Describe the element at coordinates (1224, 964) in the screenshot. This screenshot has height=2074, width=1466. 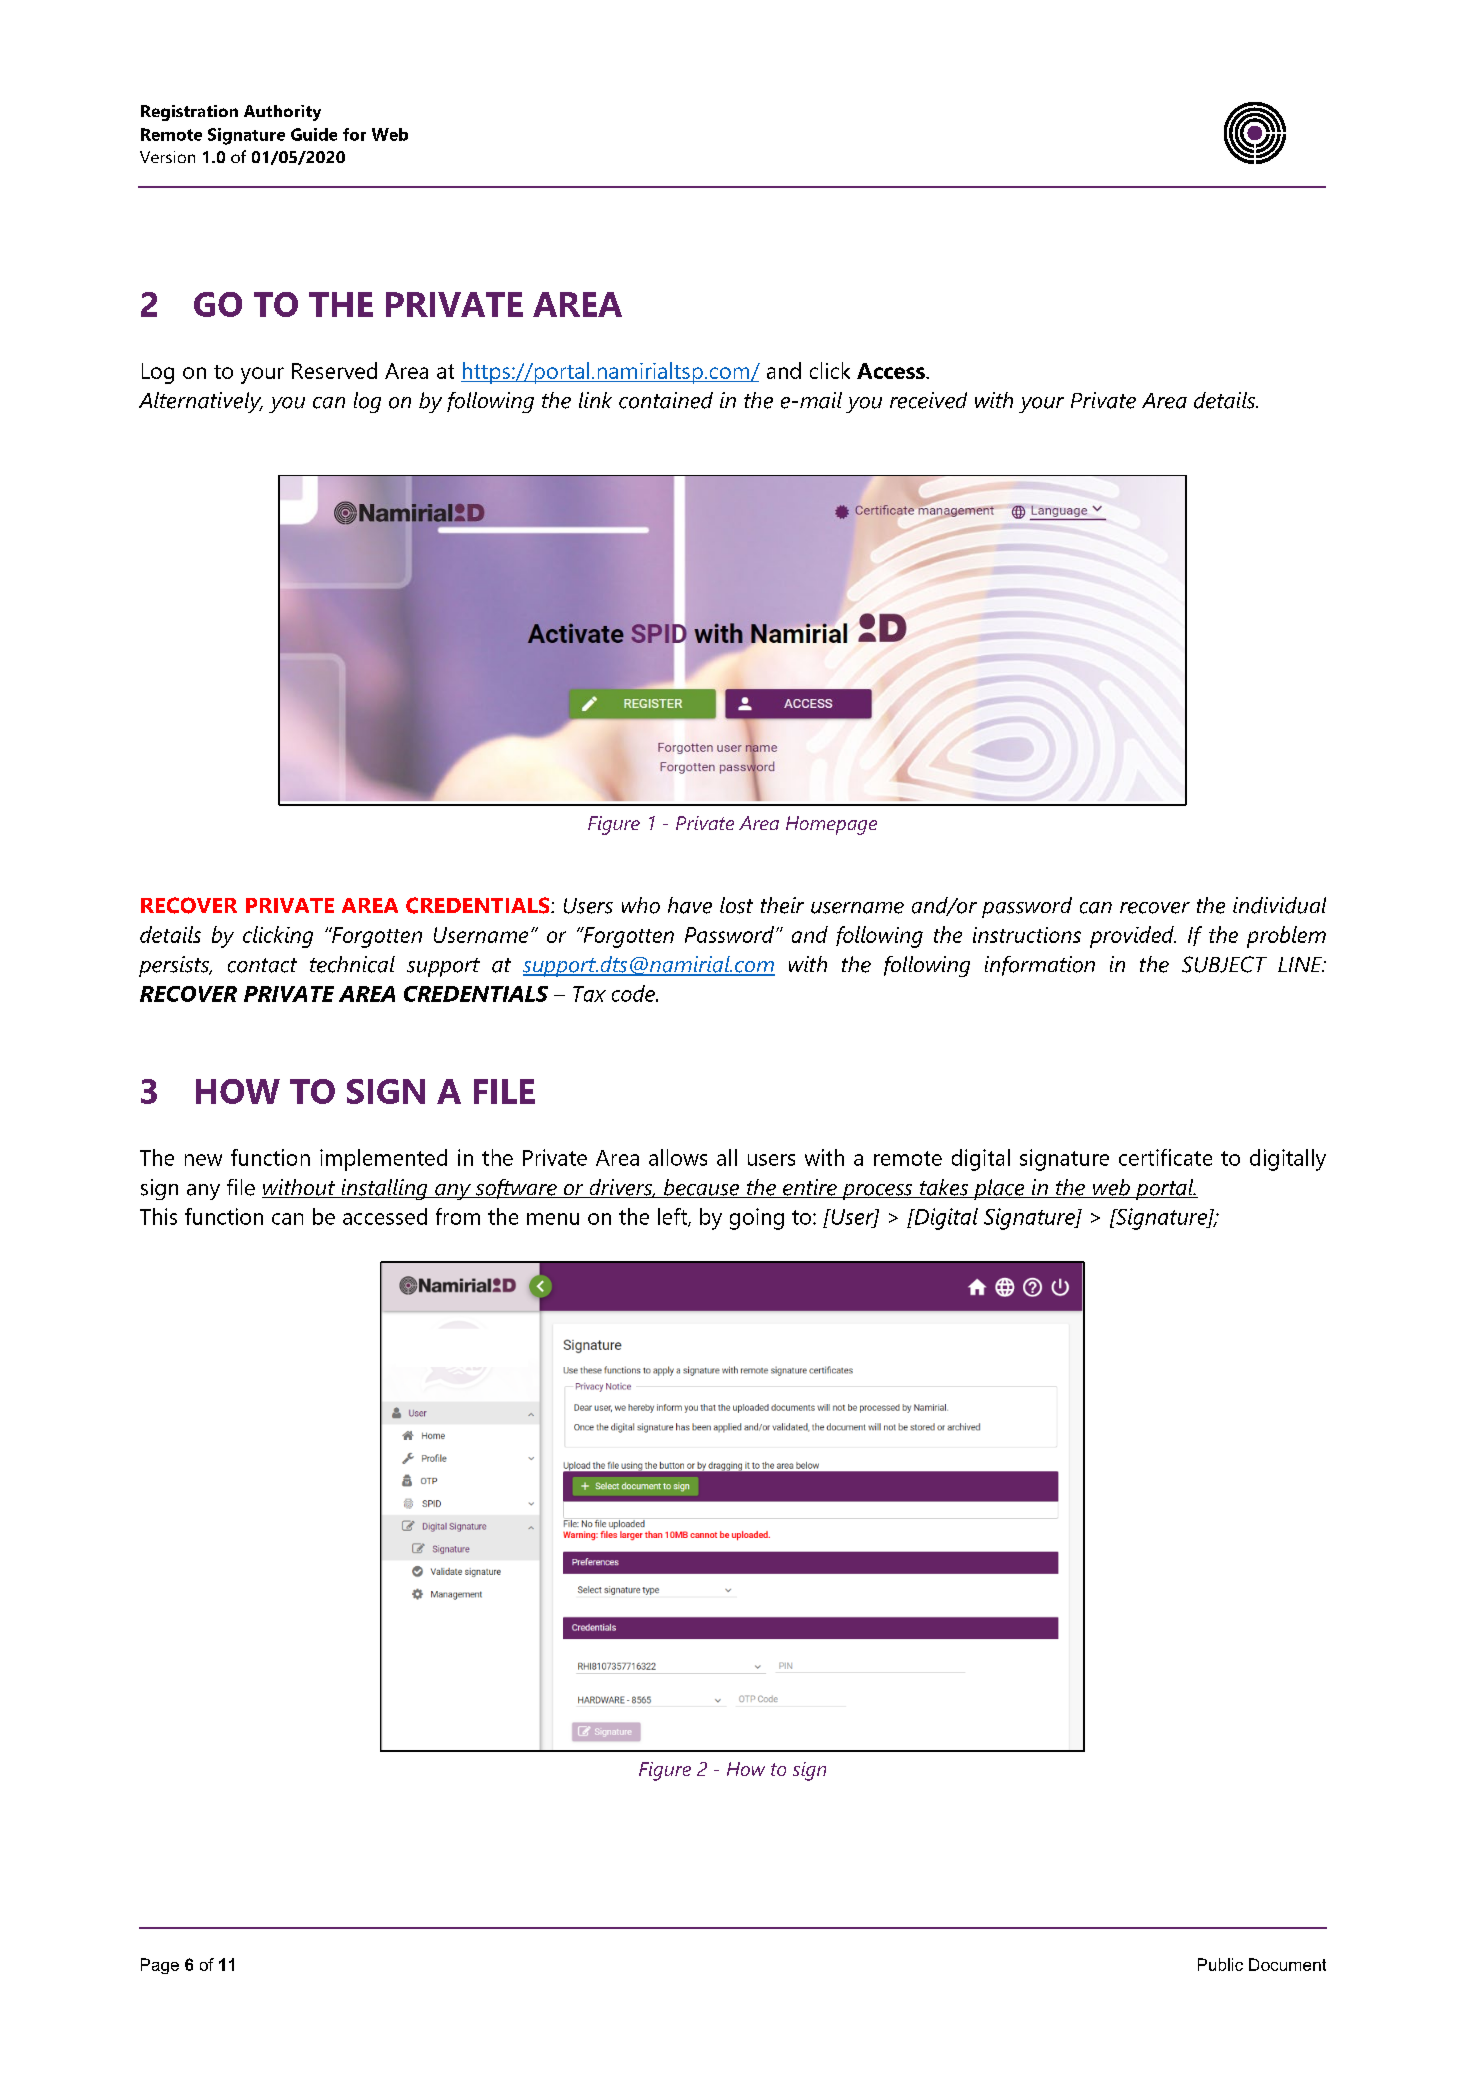
I see `SUBJECT` at that location.
